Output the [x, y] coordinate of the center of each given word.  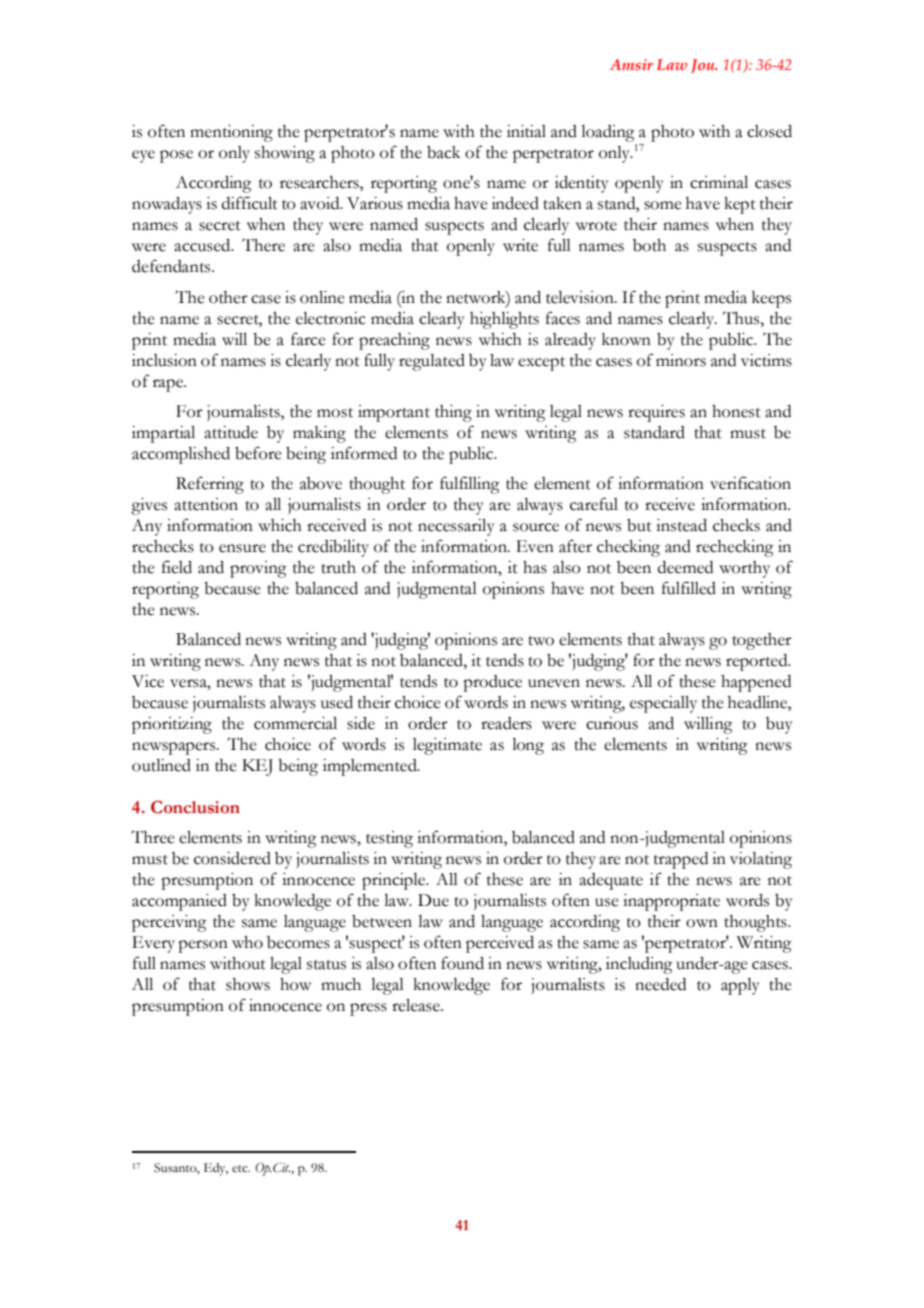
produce [492, 683]
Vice [148, 681]
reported [758, 662]
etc [241, 1169]
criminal [719, 182]
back [443, 152]
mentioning [231, 133]
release [417, 1005]
